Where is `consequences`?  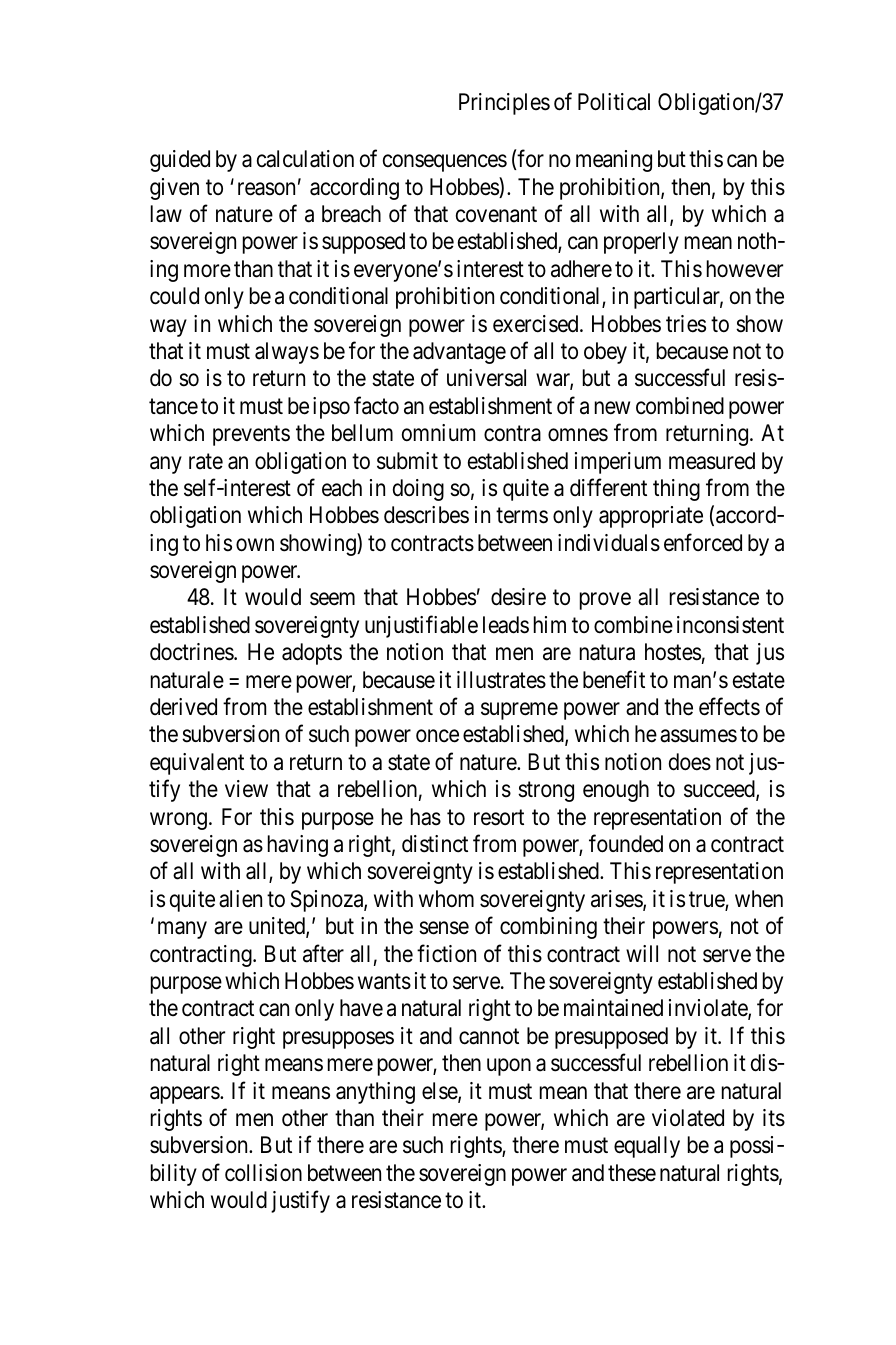 consequences is located at coordinates (445, 163).
